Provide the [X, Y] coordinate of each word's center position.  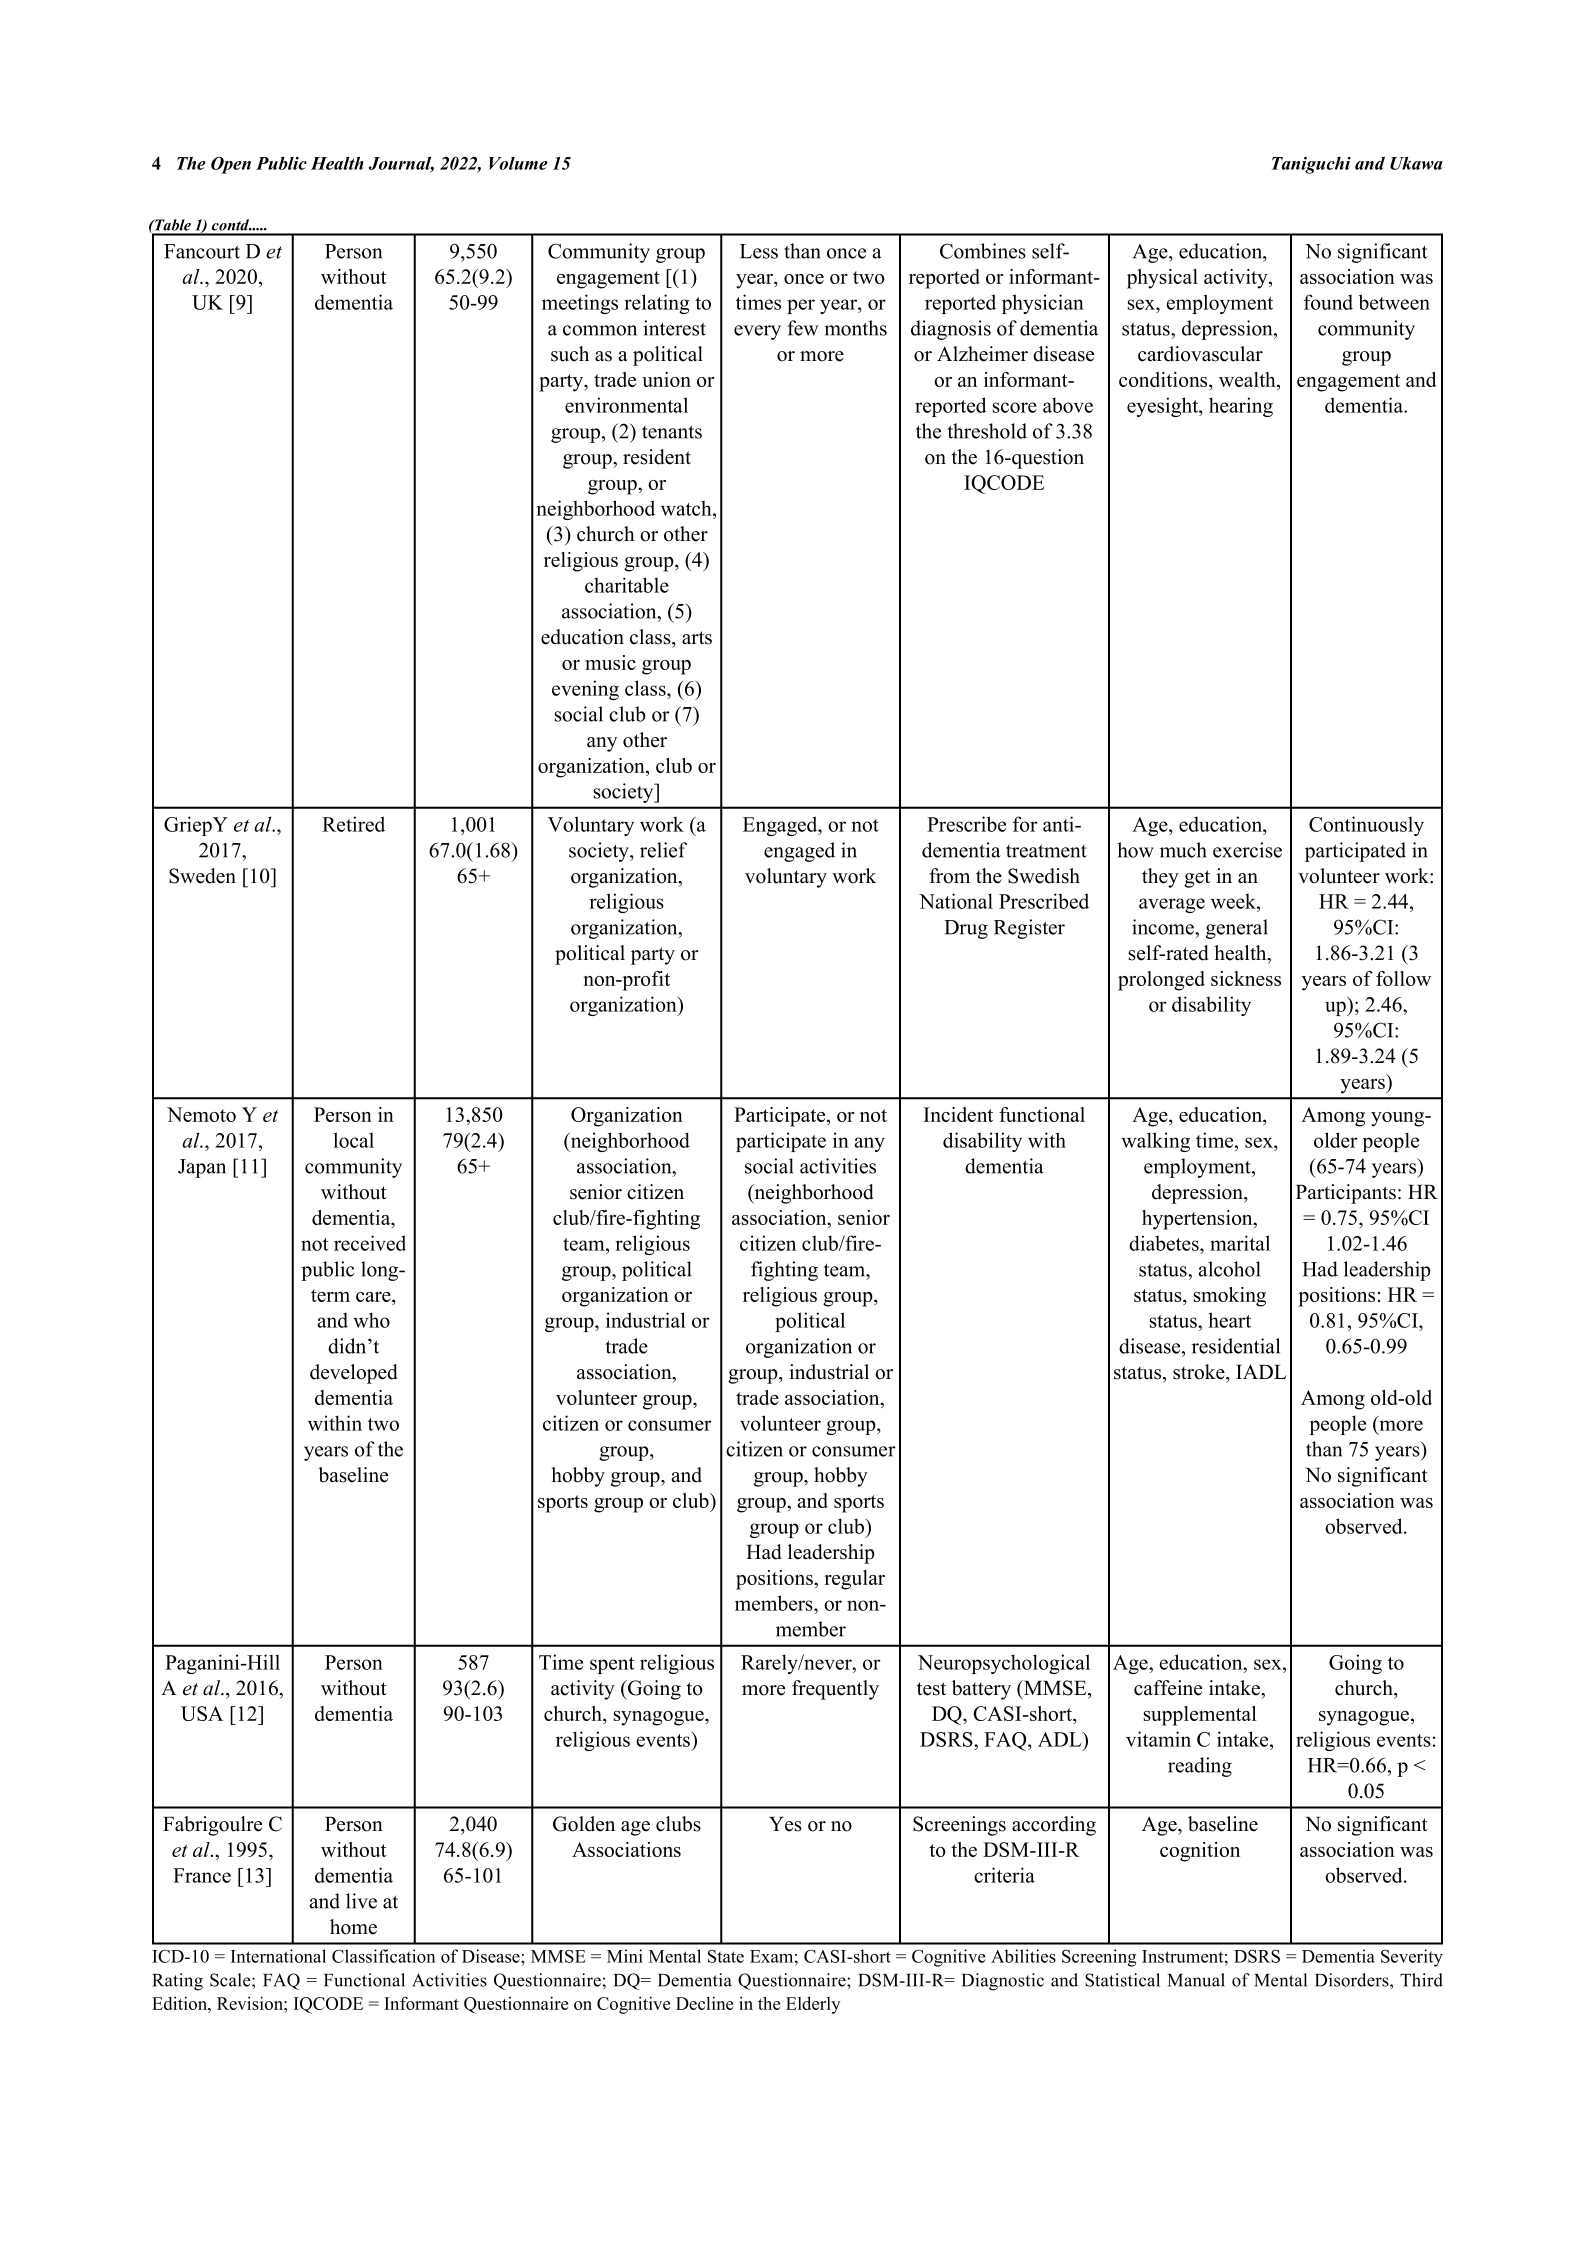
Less [759, 251]
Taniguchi [1311, 165]
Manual [1196, 1980]
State [726, 1956]
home [353, 1927]
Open [231, 165]
